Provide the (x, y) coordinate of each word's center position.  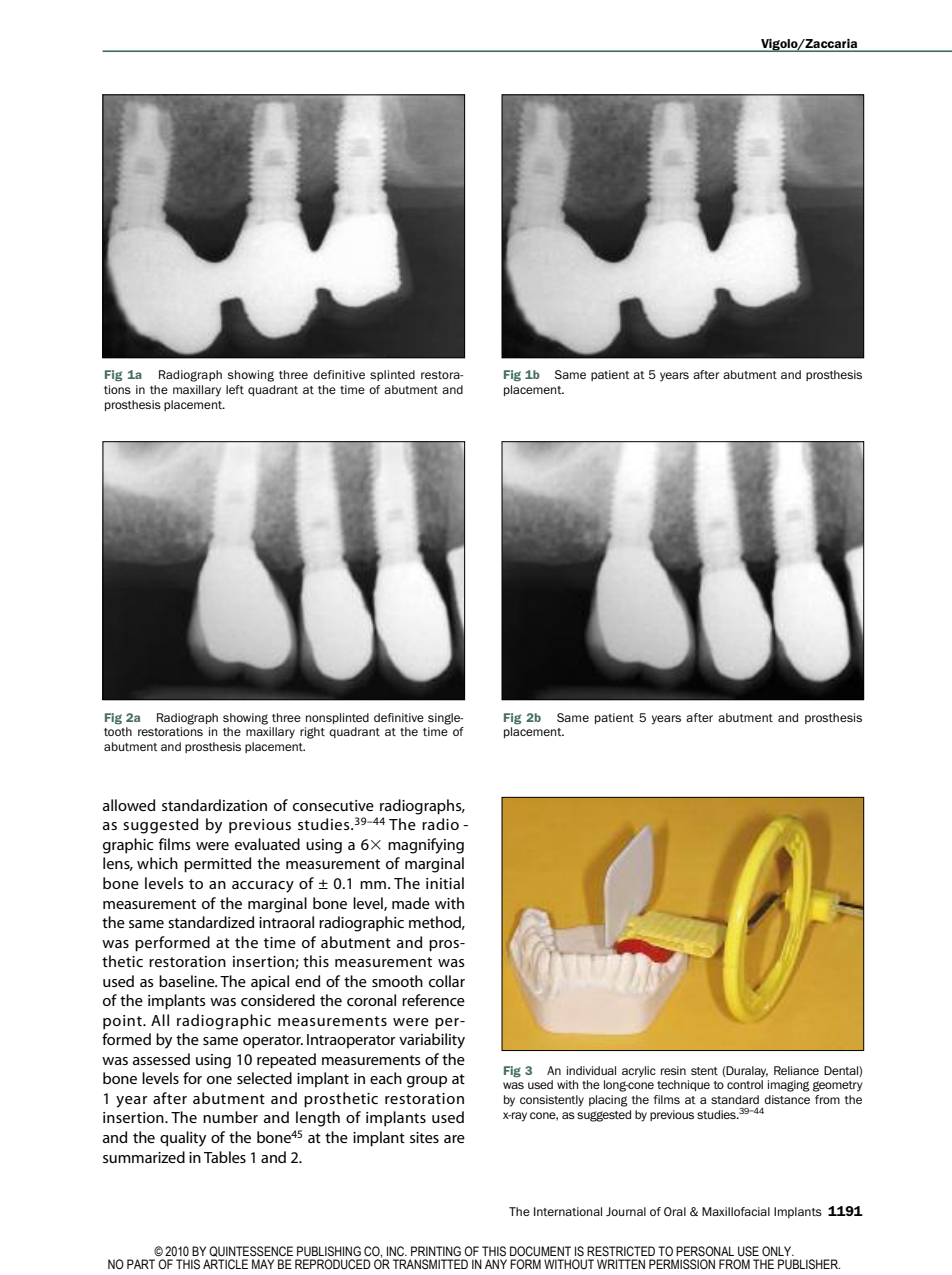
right (312, 733)
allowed (129, 805)
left (235, 389)
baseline (188, 981)
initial (445, 883)
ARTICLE (225, 1264)
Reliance (796, 1070)
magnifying (426, 846)
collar (447, 981)
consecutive (333, 805)
